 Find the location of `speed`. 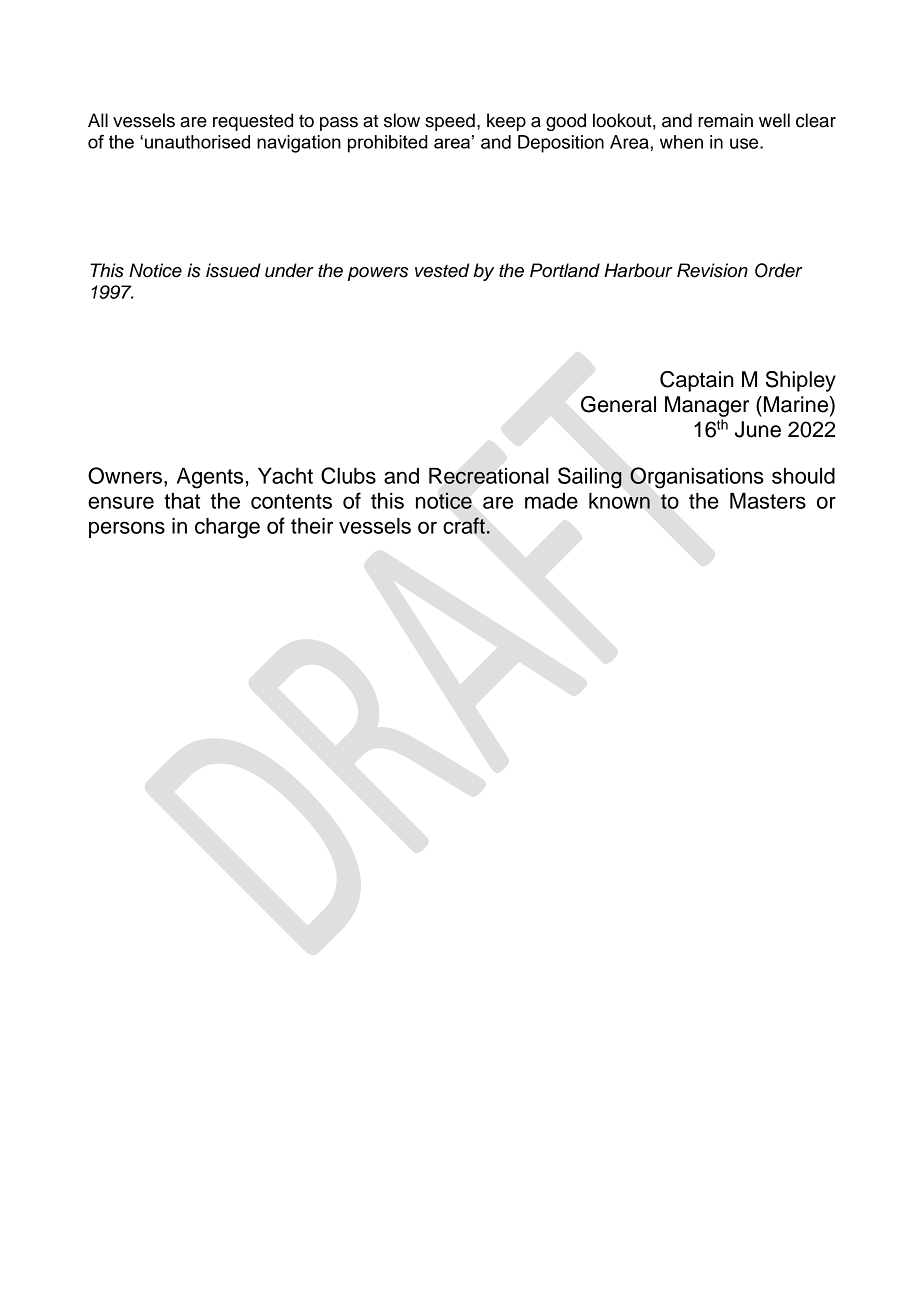

speed is located at coordinates (450, 122).
